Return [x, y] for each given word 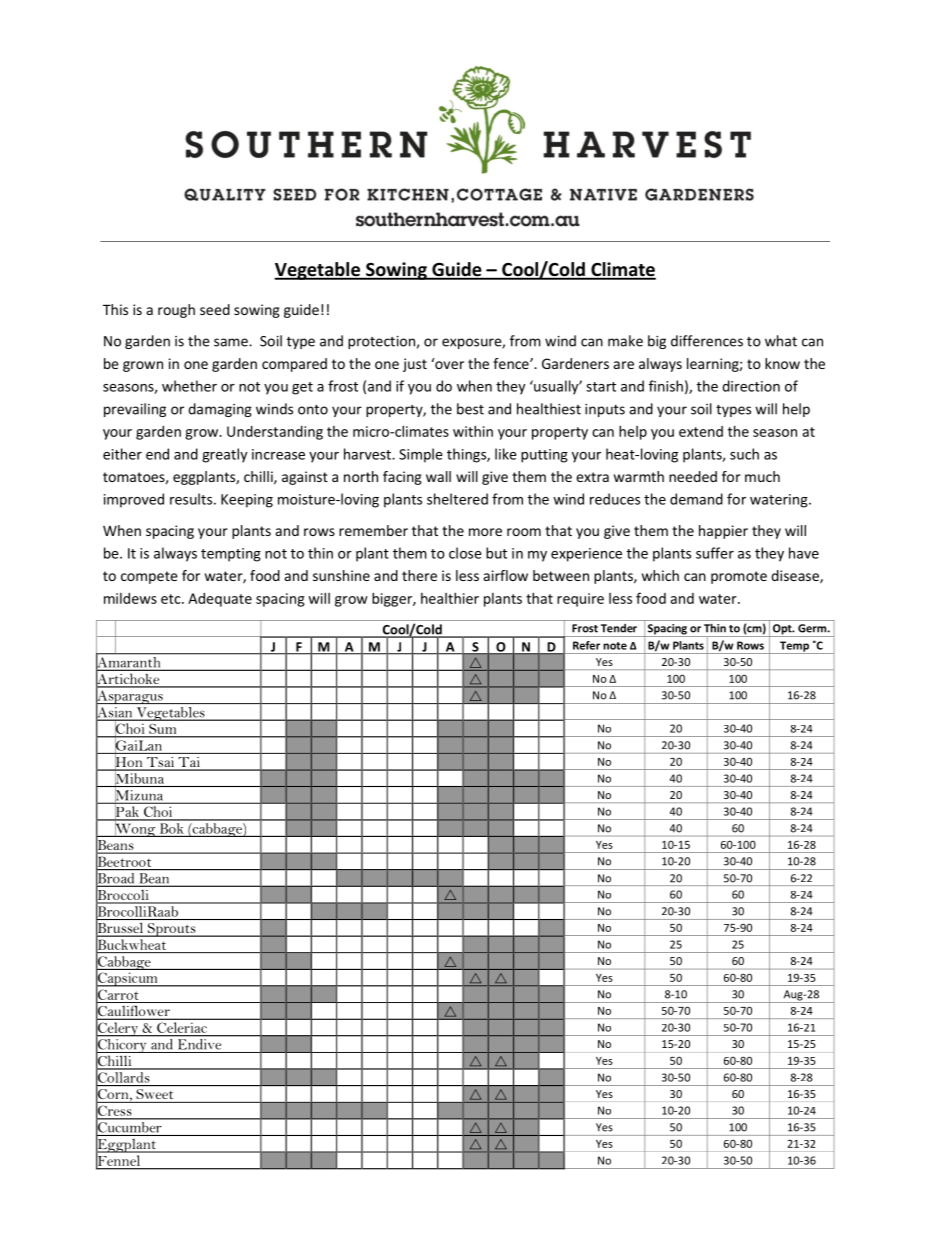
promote [739, 577]
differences [707, 341]
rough [176, 311]
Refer [586, 645]
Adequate [220, 600]
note [615, 646]
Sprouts [171, 930]
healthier [450, 598]
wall [438, 476]
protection [381, 342]
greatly [224, 455]
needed [693, 476]
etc [172, 599]
